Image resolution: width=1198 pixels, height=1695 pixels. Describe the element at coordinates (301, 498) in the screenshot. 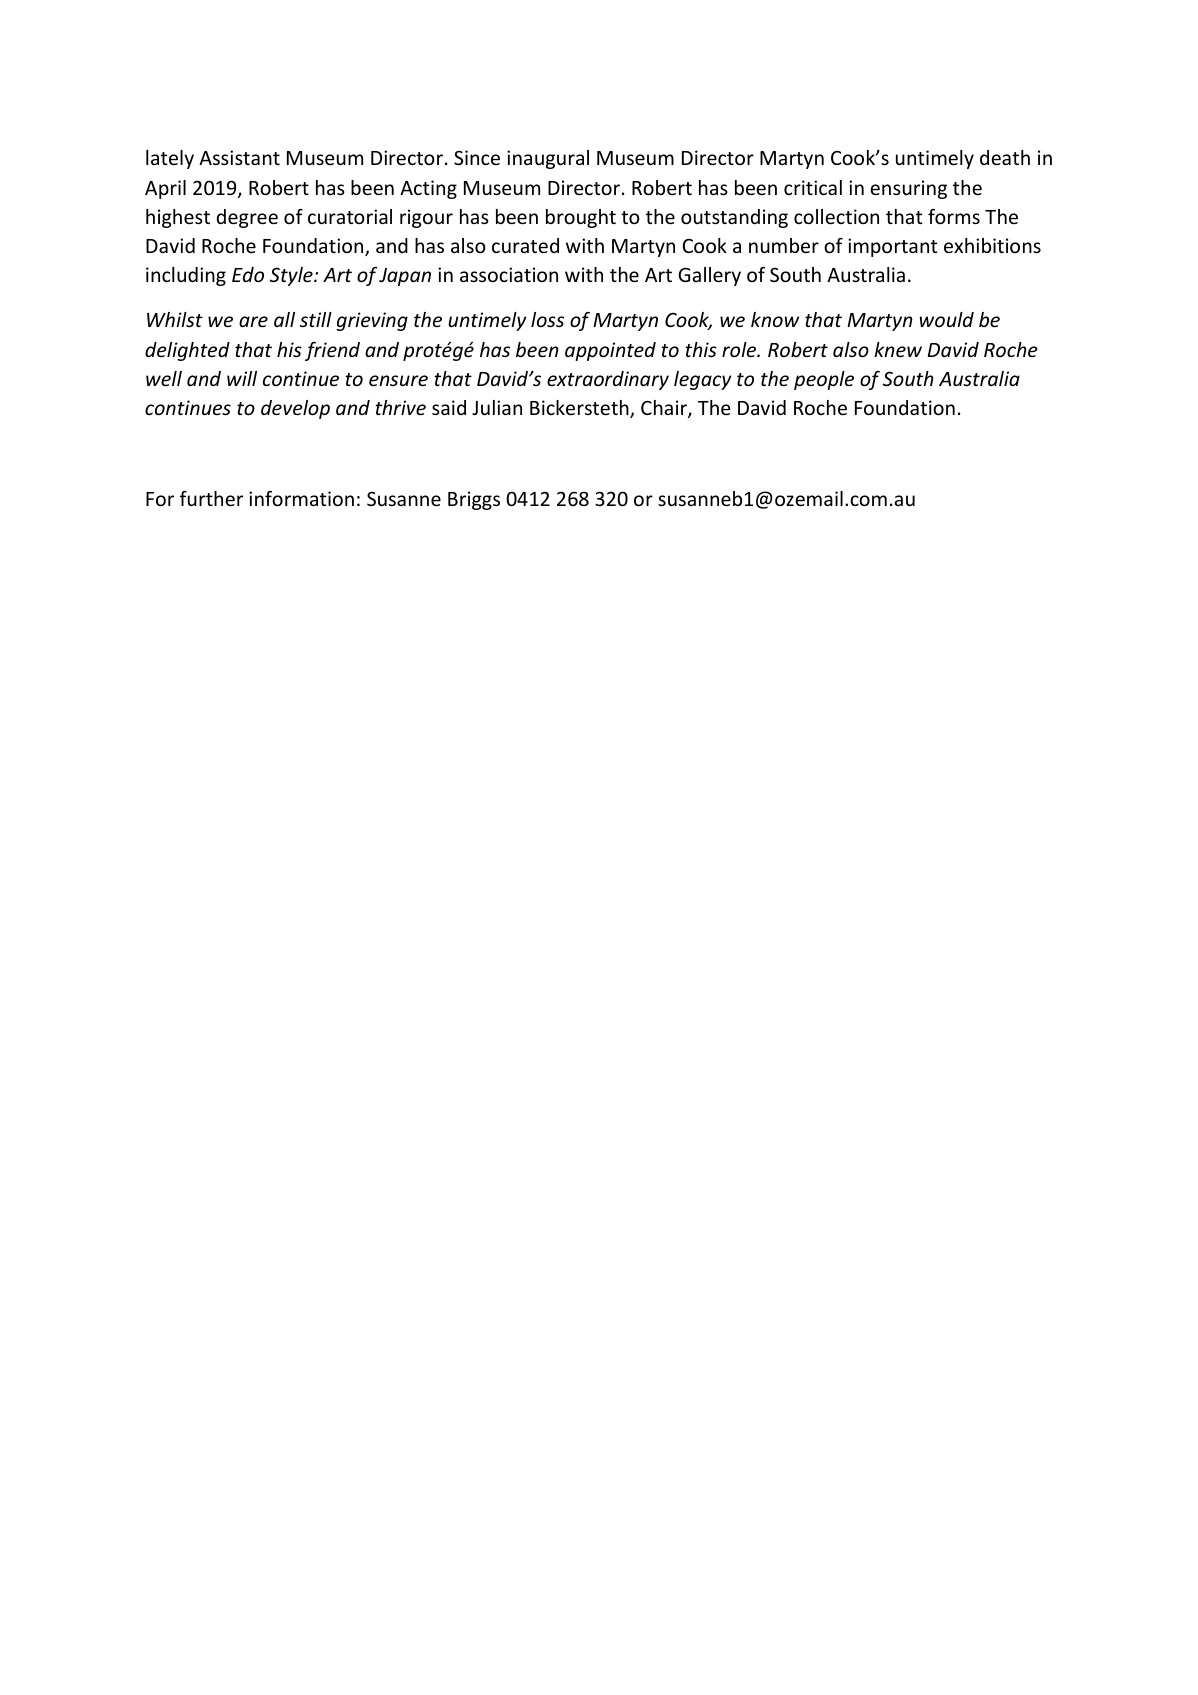

I see `information` at that location.
